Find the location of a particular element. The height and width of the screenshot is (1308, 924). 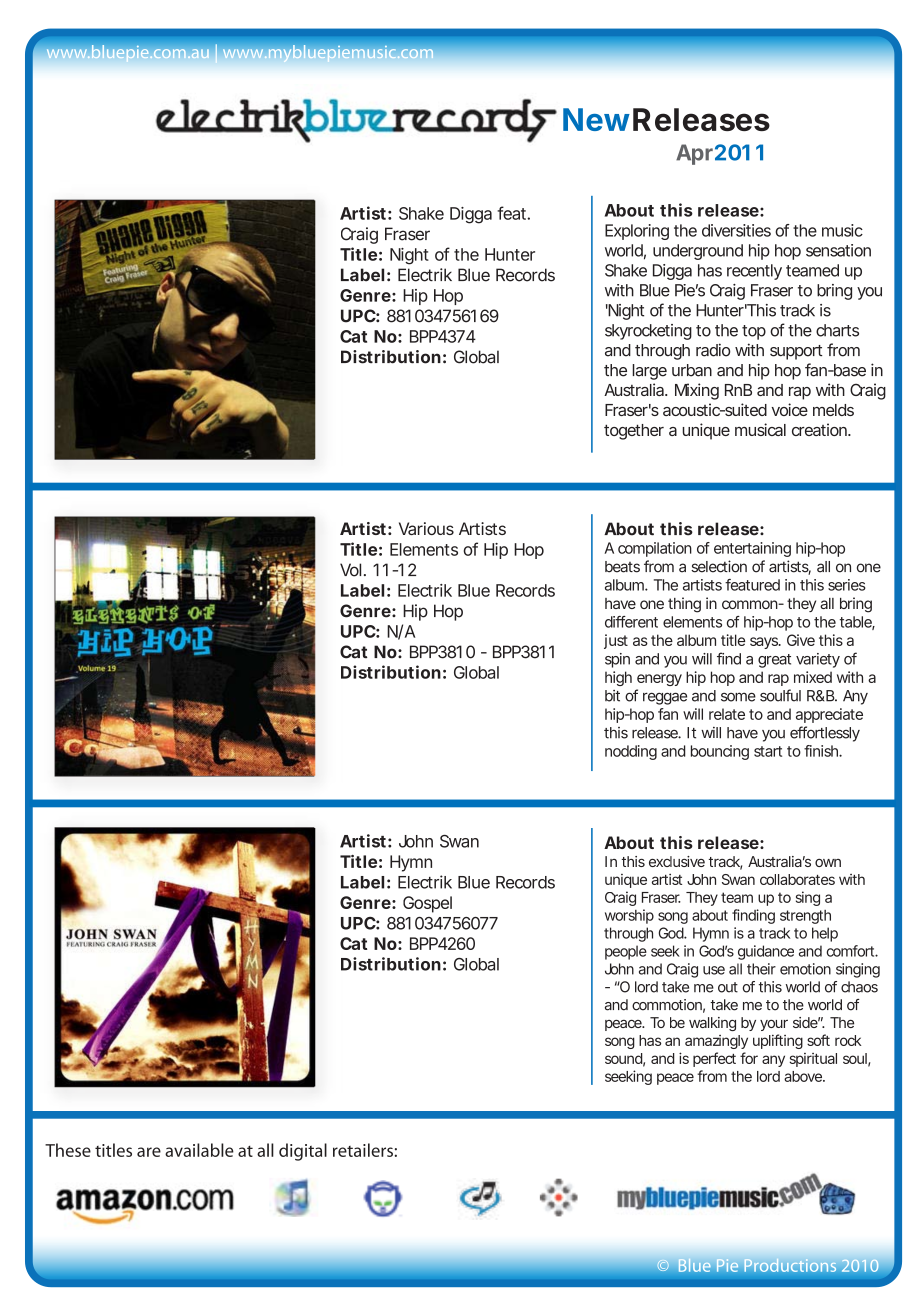

Exploring is located at coordinates (637, 232).
